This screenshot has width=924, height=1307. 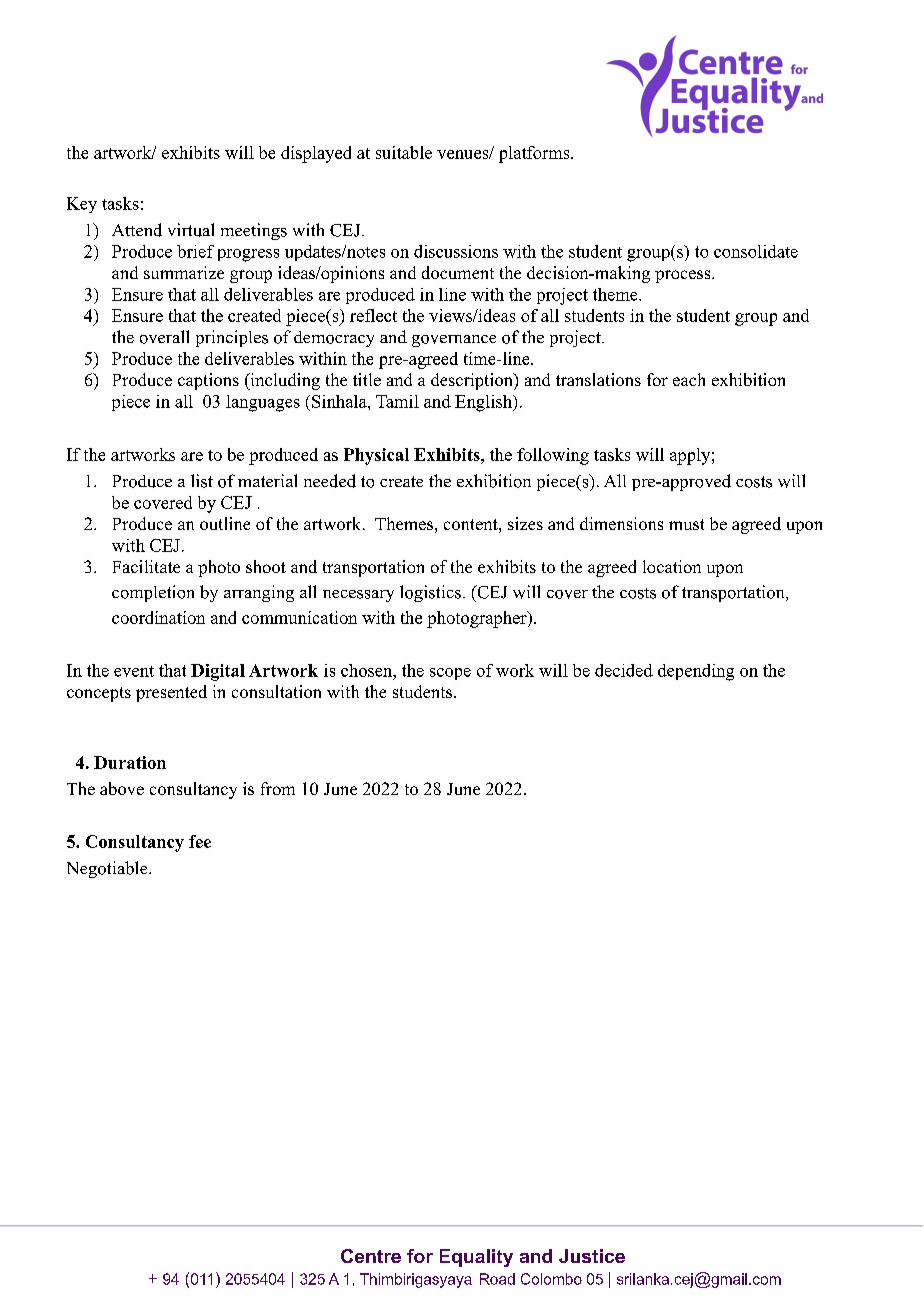 I want to click on Attend, so click(x=137, y=230).
